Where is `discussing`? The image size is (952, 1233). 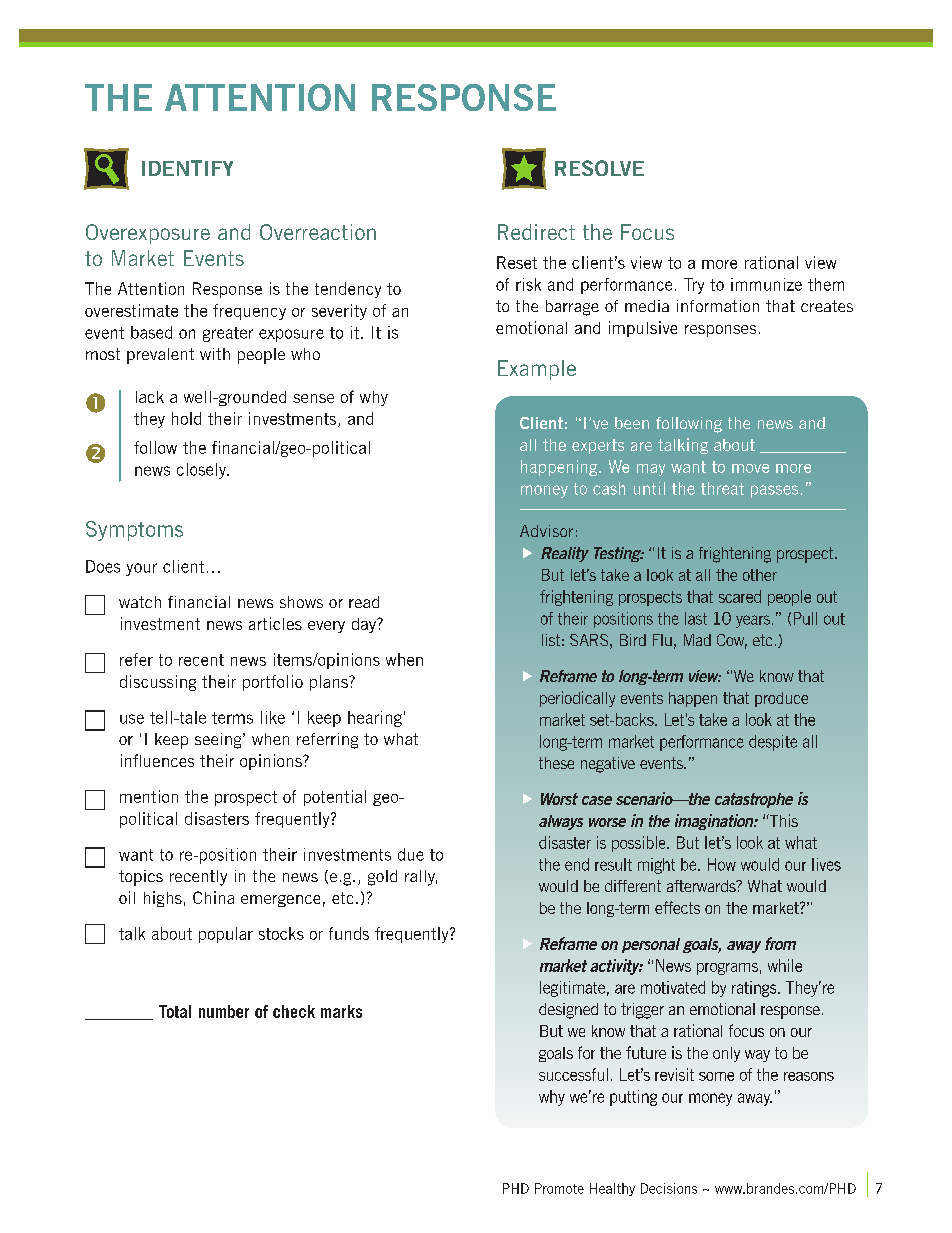
discussing is located at coordinates (158, 683).
